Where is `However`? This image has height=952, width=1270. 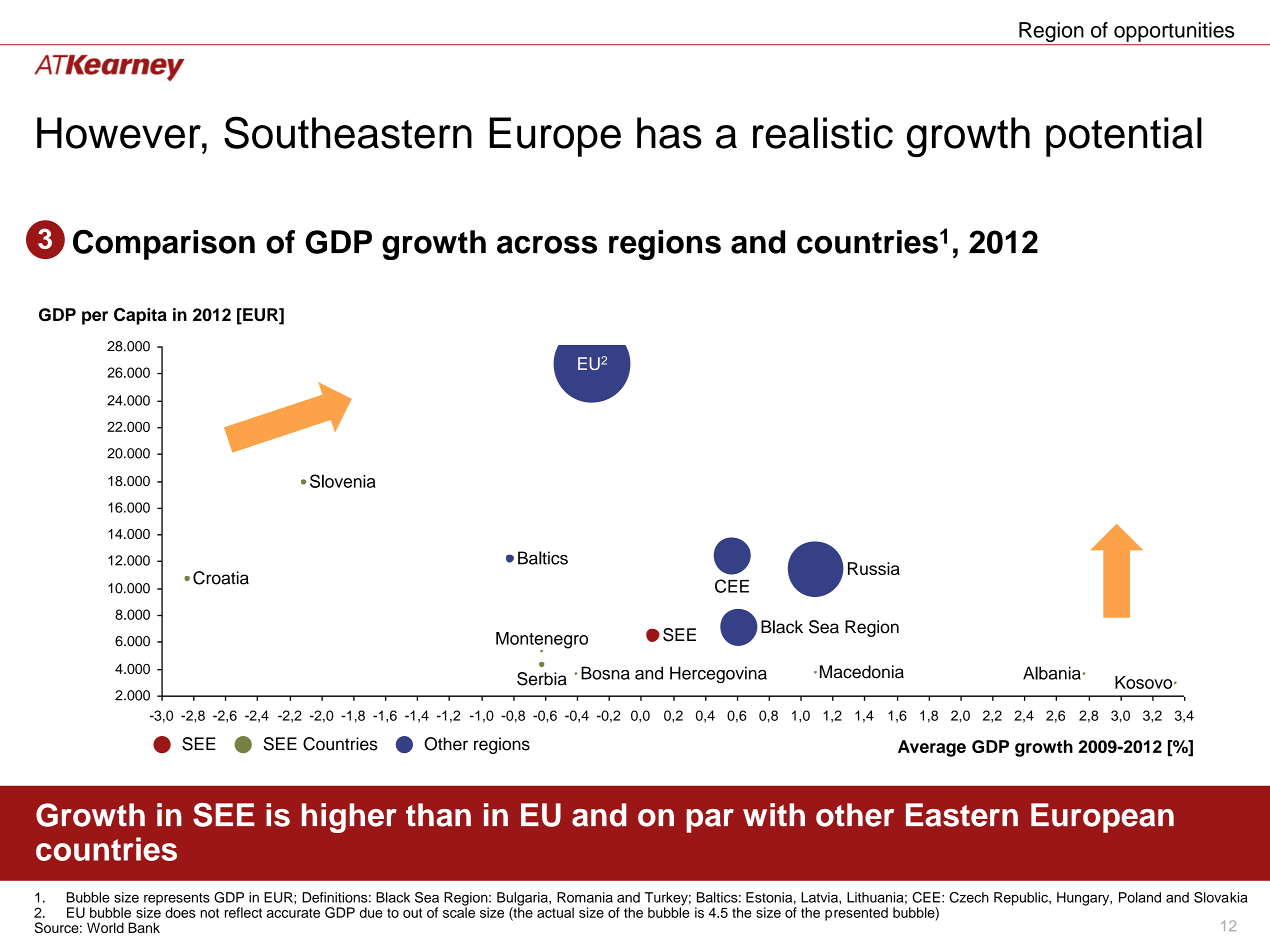 However is located at coordinates (120, 133).
